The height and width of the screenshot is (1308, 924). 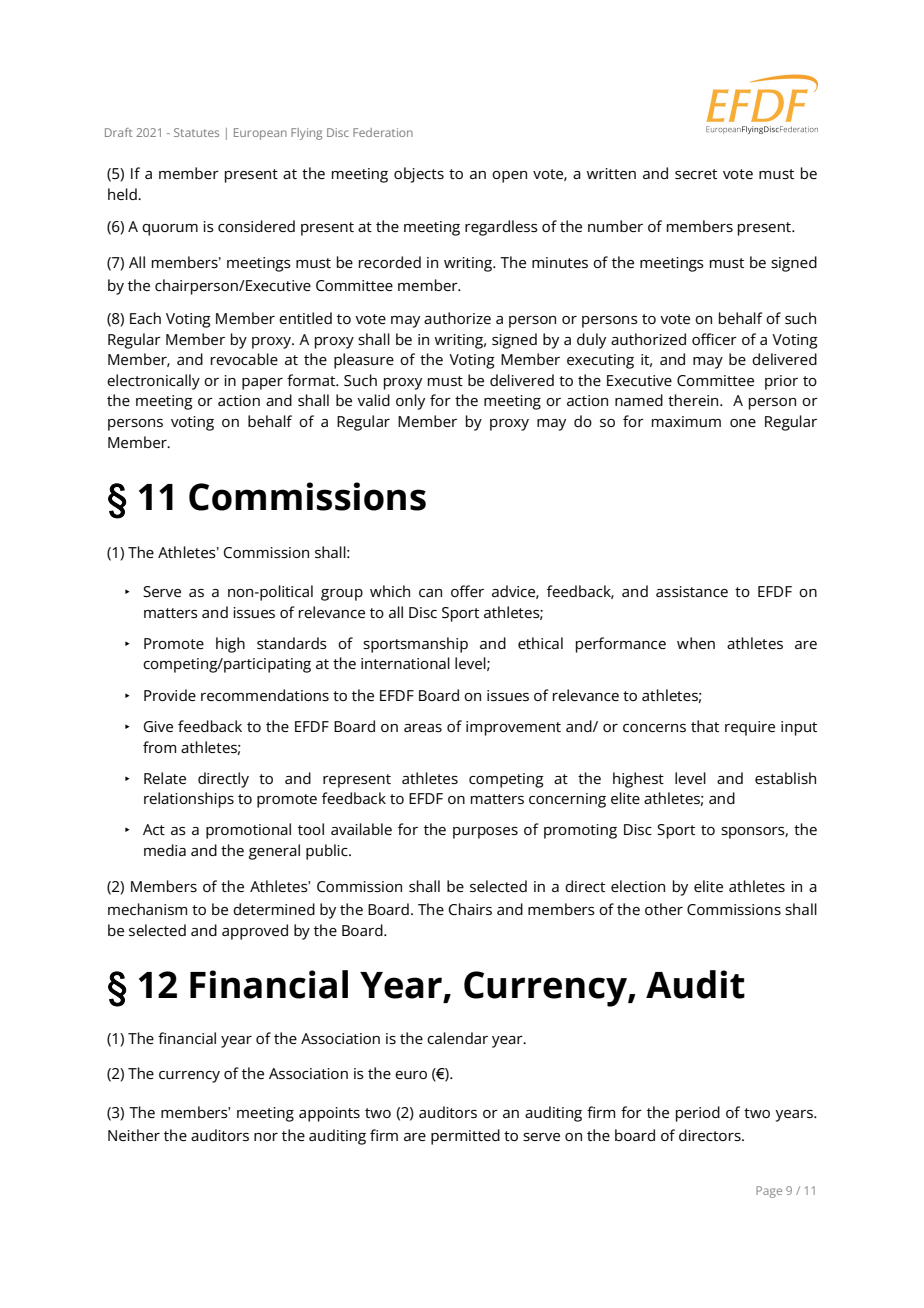 I want to click on electronically, so click(x=153, y=382).
